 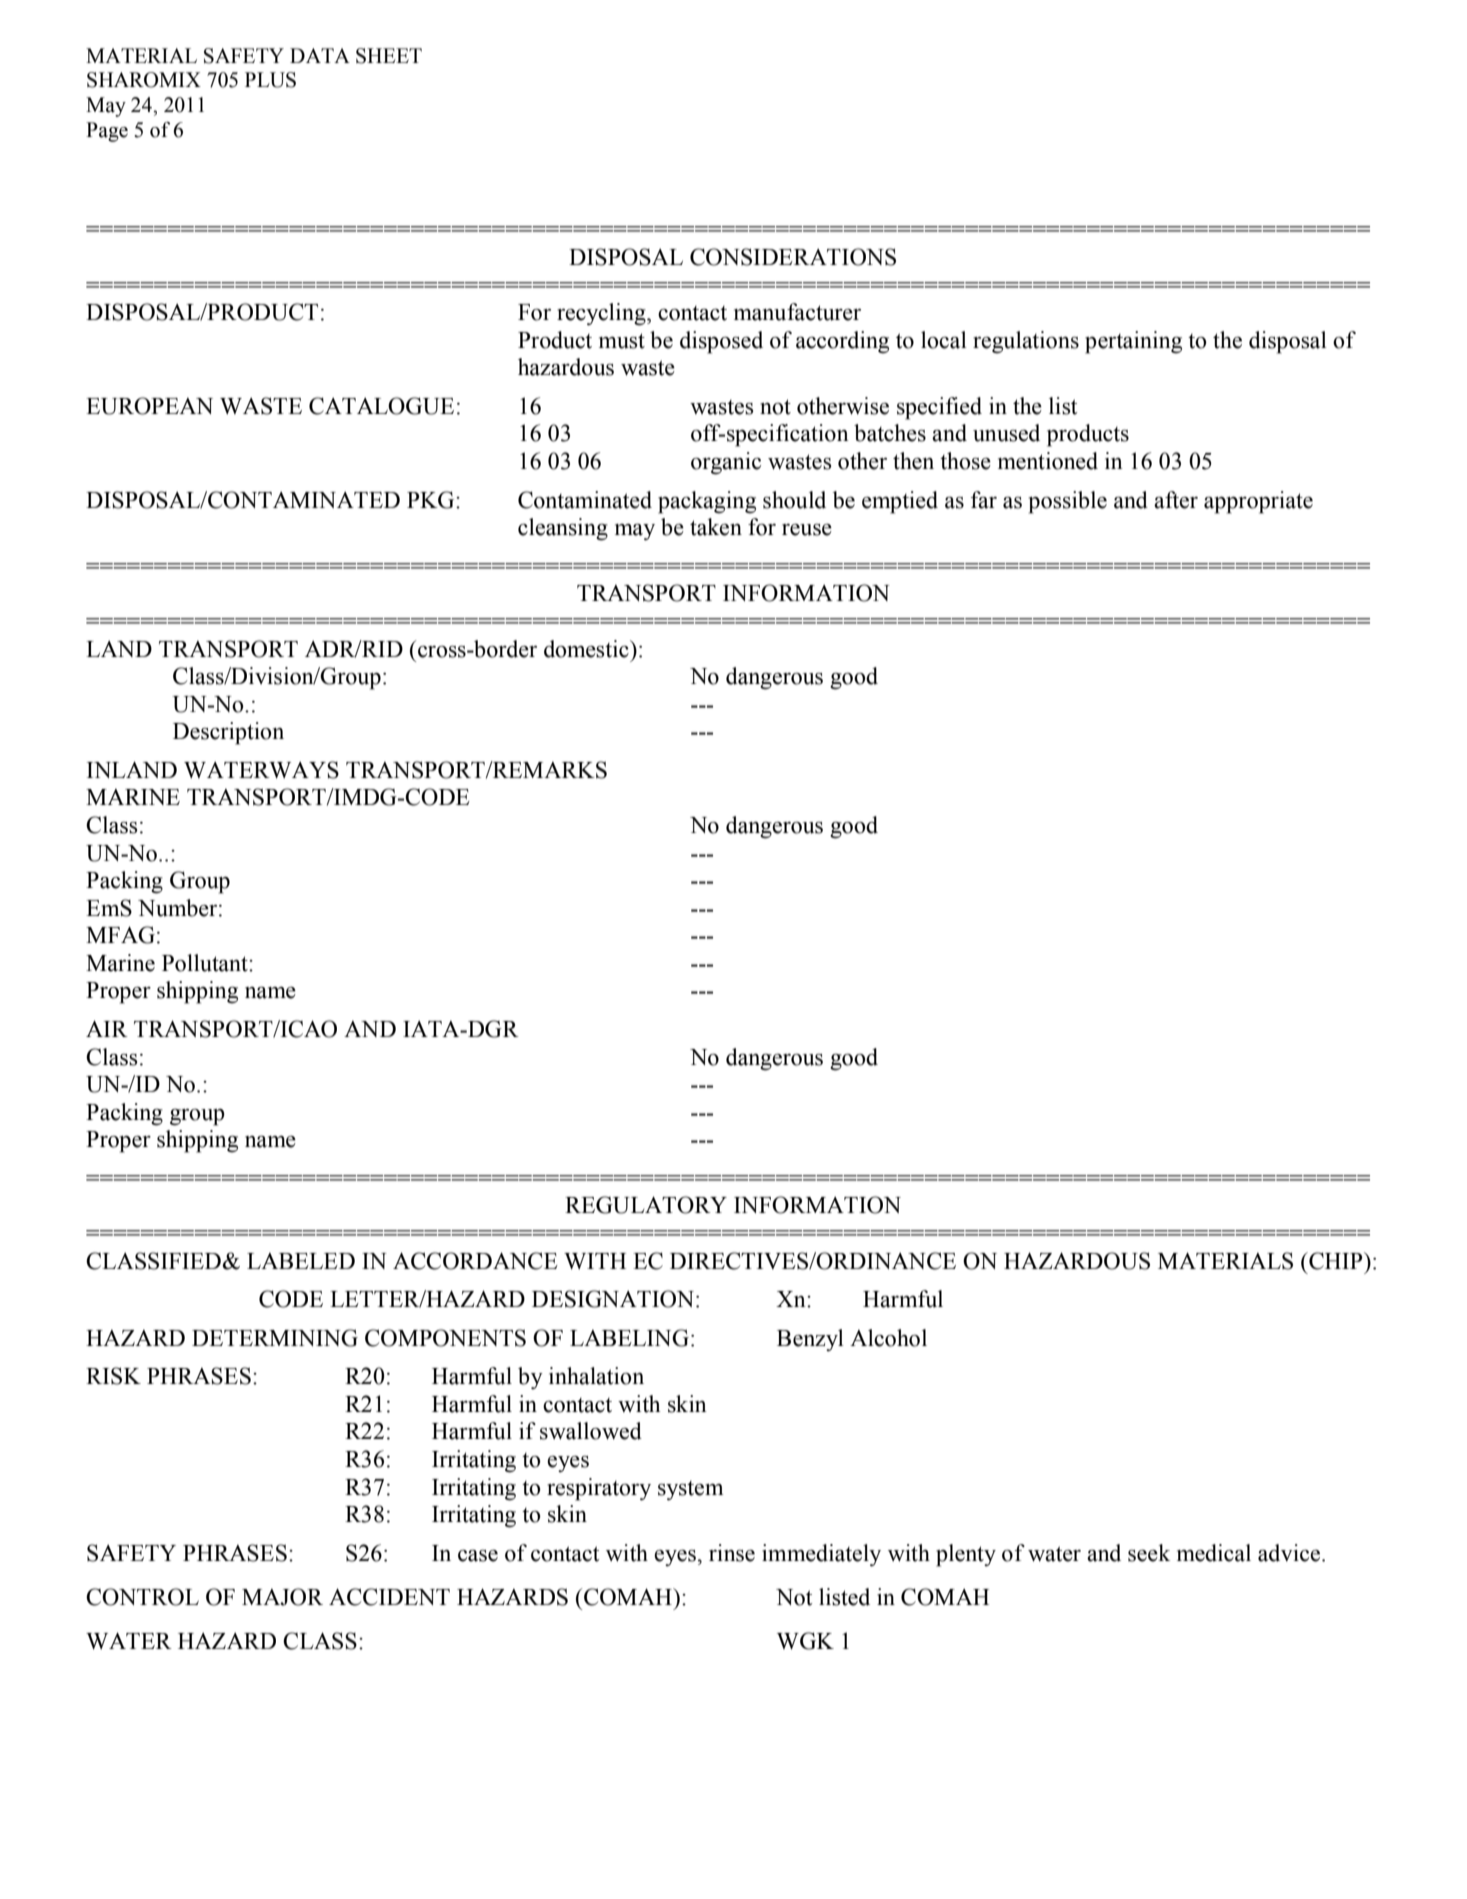 What do you see at coordinates (149, 406) in the screenshot?
I see `EUROPEAN` at bounding box center [149, 406].
